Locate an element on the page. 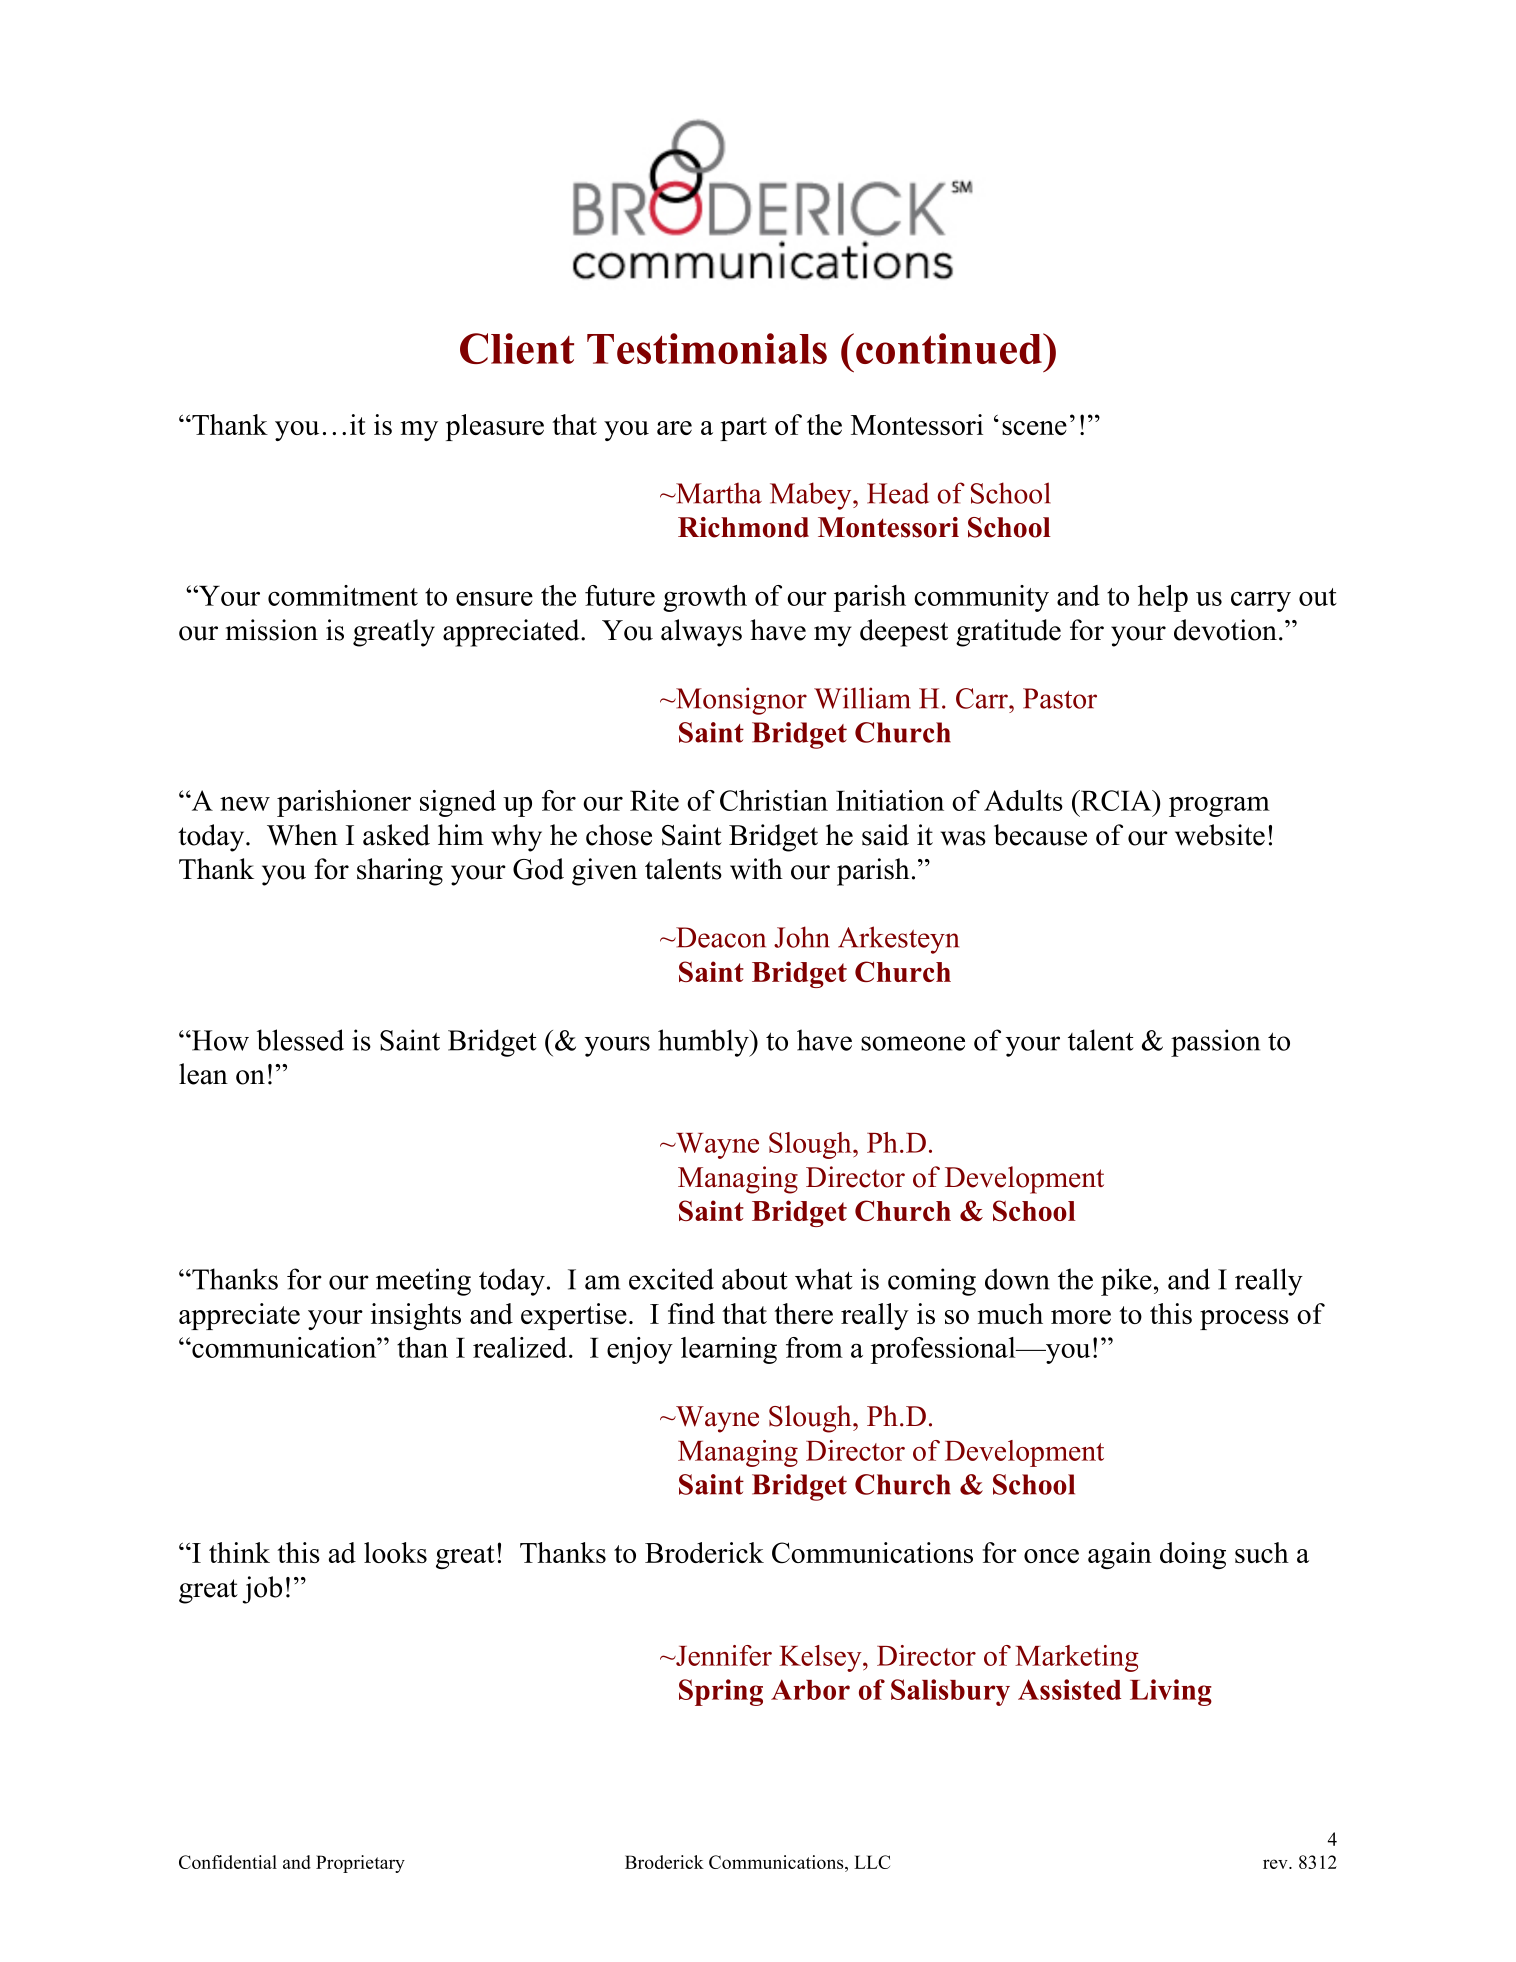 The image size is (1516, 1962). Proprietary is located at coordinates (360, 1864).
